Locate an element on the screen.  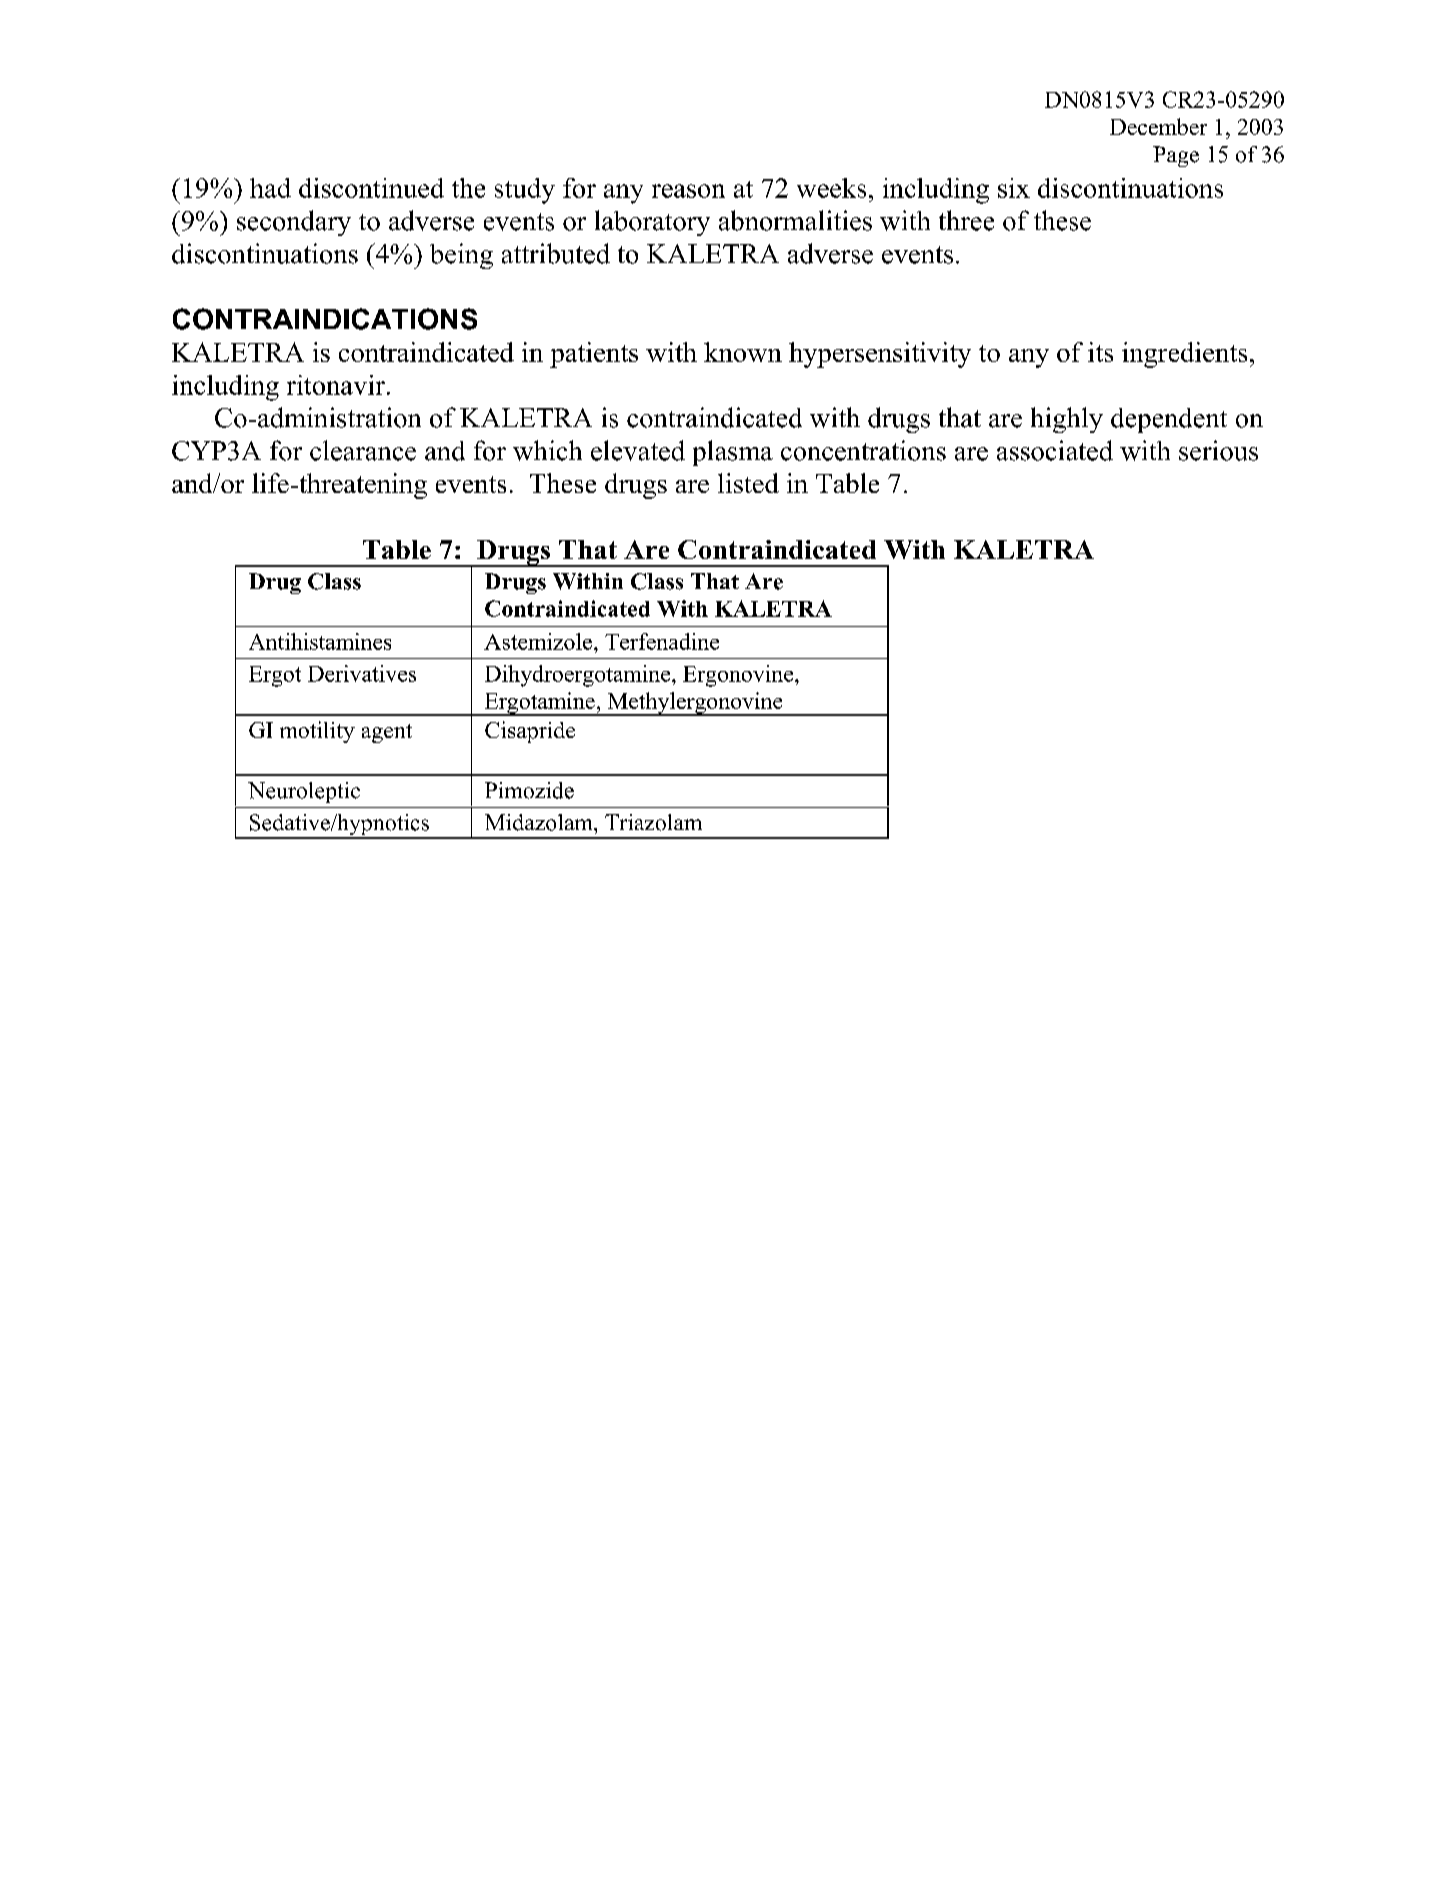
its is located at coordinates (1100, 352).
